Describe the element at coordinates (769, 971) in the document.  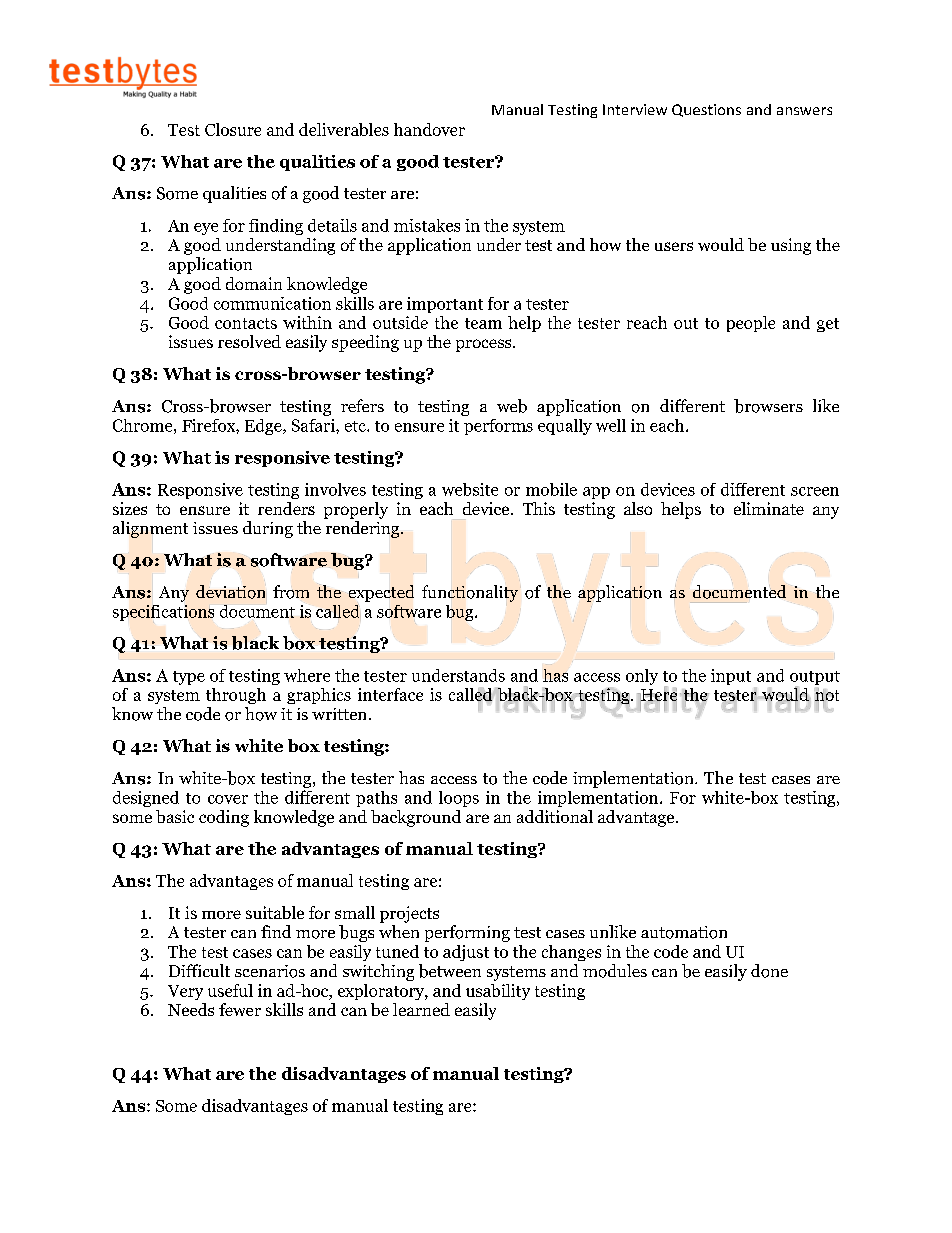
I see `done` at that location.
